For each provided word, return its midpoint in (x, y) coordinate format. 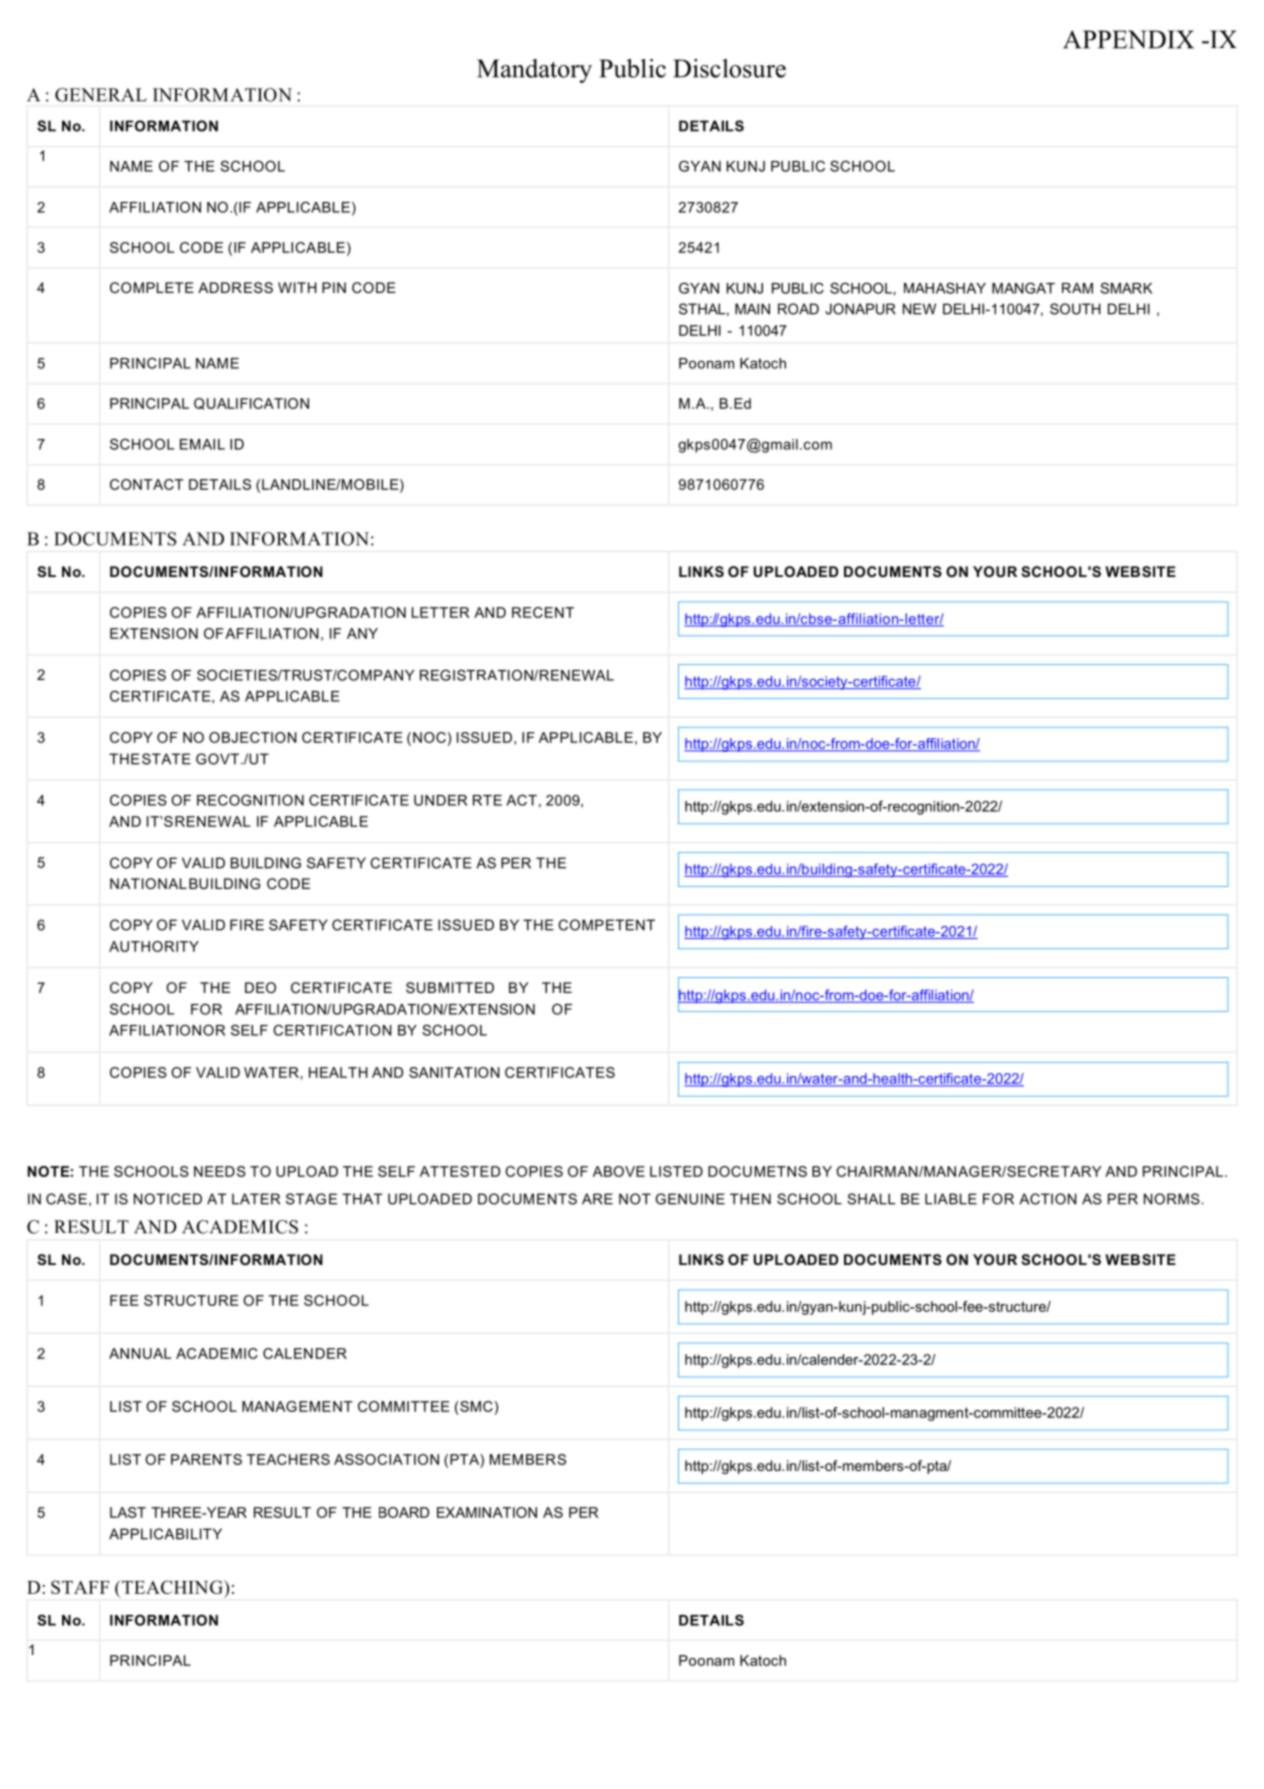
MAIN (752, 309)
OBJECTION (253, 737)
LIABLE (951, 1199)
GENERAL (101, 95)
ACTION (1048, 1199)
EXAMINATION (487, 1512)
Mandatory (534, 71)
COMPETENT (606, 925)
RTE (487, 800)
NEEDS (220, 1171)
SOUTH (1075, 309)
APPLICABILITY (165, 1534)
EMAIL (202, 444)
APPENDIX (1128, 39)
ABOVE (619, 1171)
